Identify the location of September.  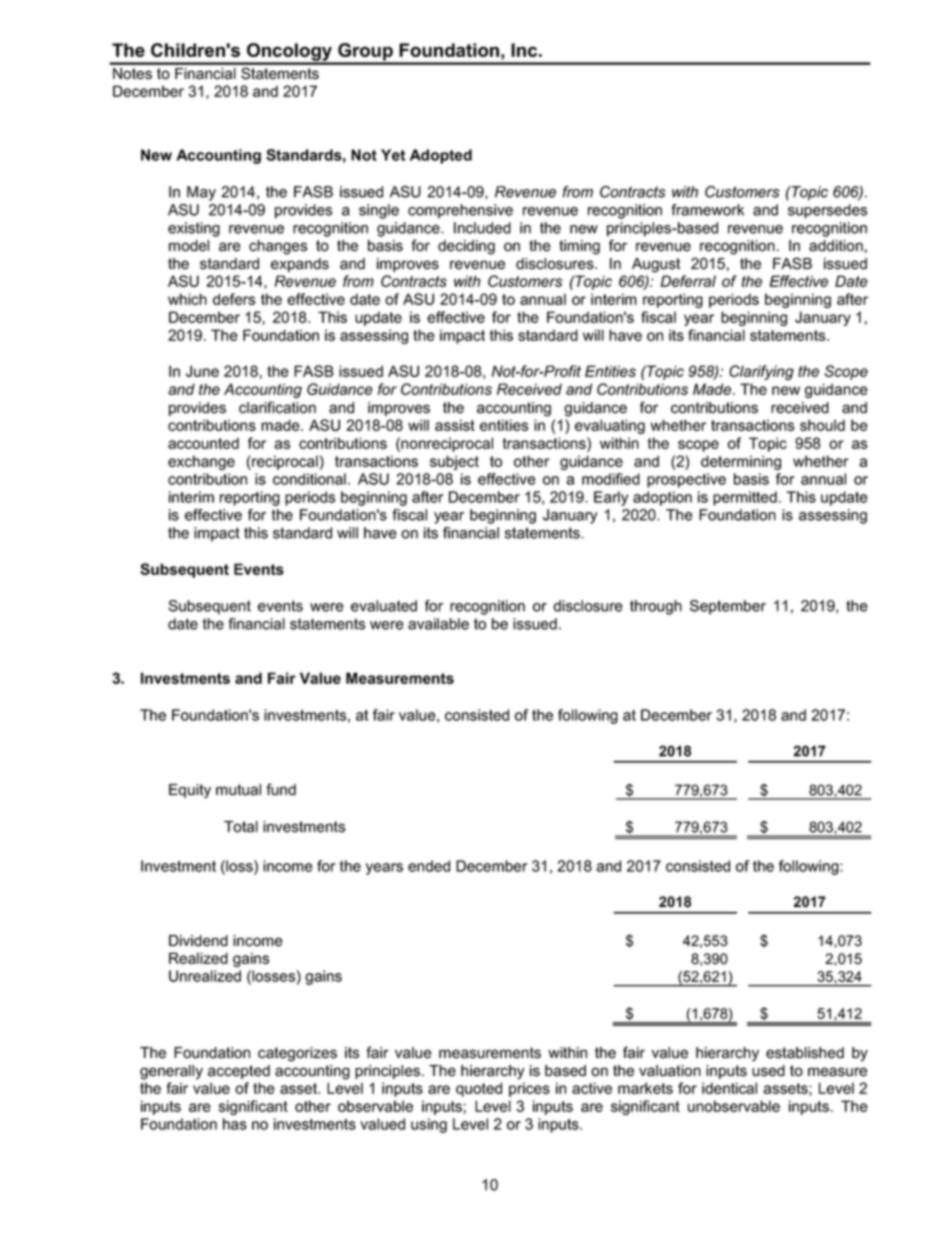
(728, 607).
